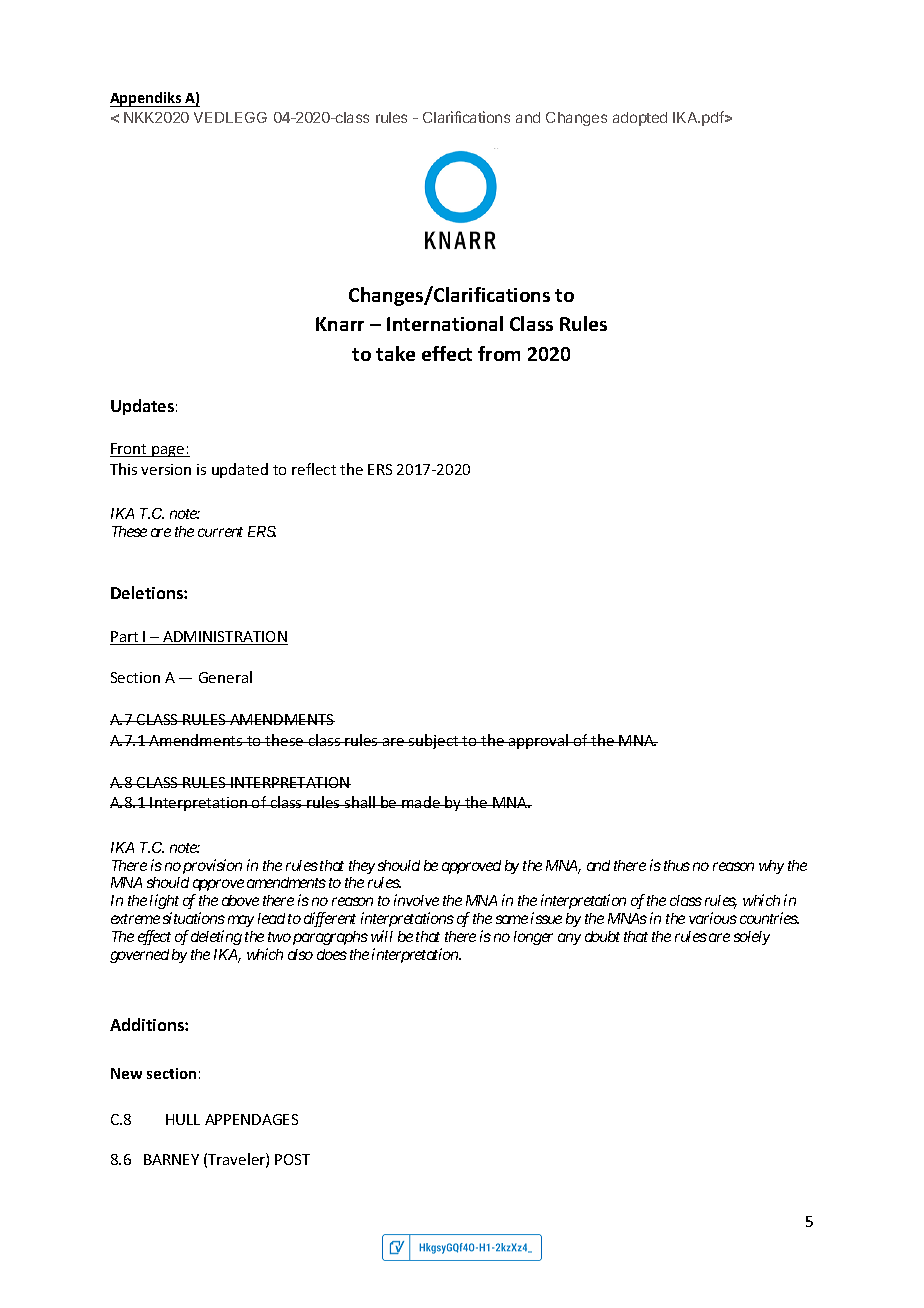  Describe the element at coordinates (183, 1119) in the document. I see `HULL` at that location.
